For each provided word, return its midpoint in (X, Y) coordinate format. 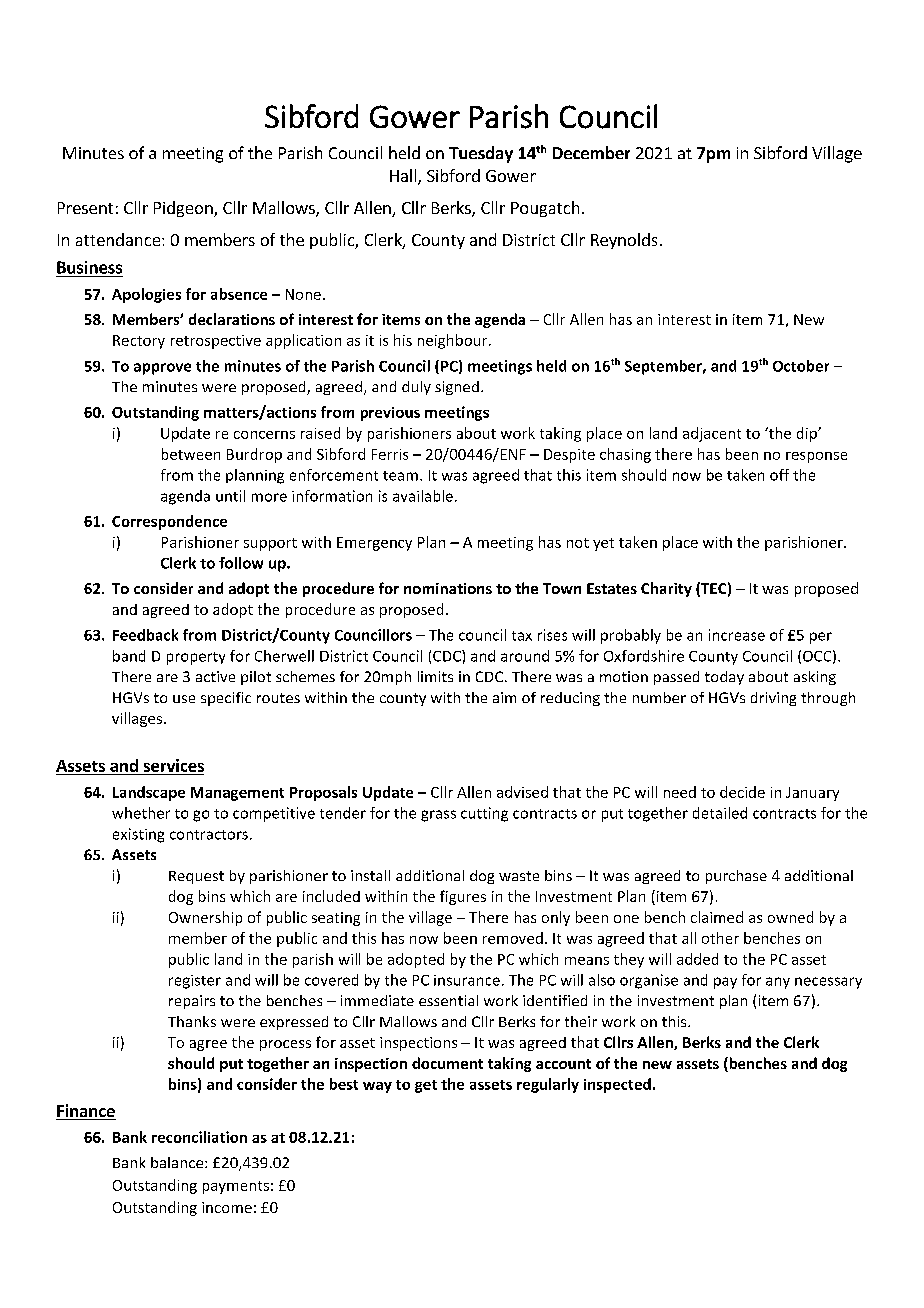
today (724, 678)
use (184, 699)
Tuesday (481, 154)
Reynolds (624, 241)
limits (435, 676)
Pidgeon (184, 209)
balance (178, 1162)
